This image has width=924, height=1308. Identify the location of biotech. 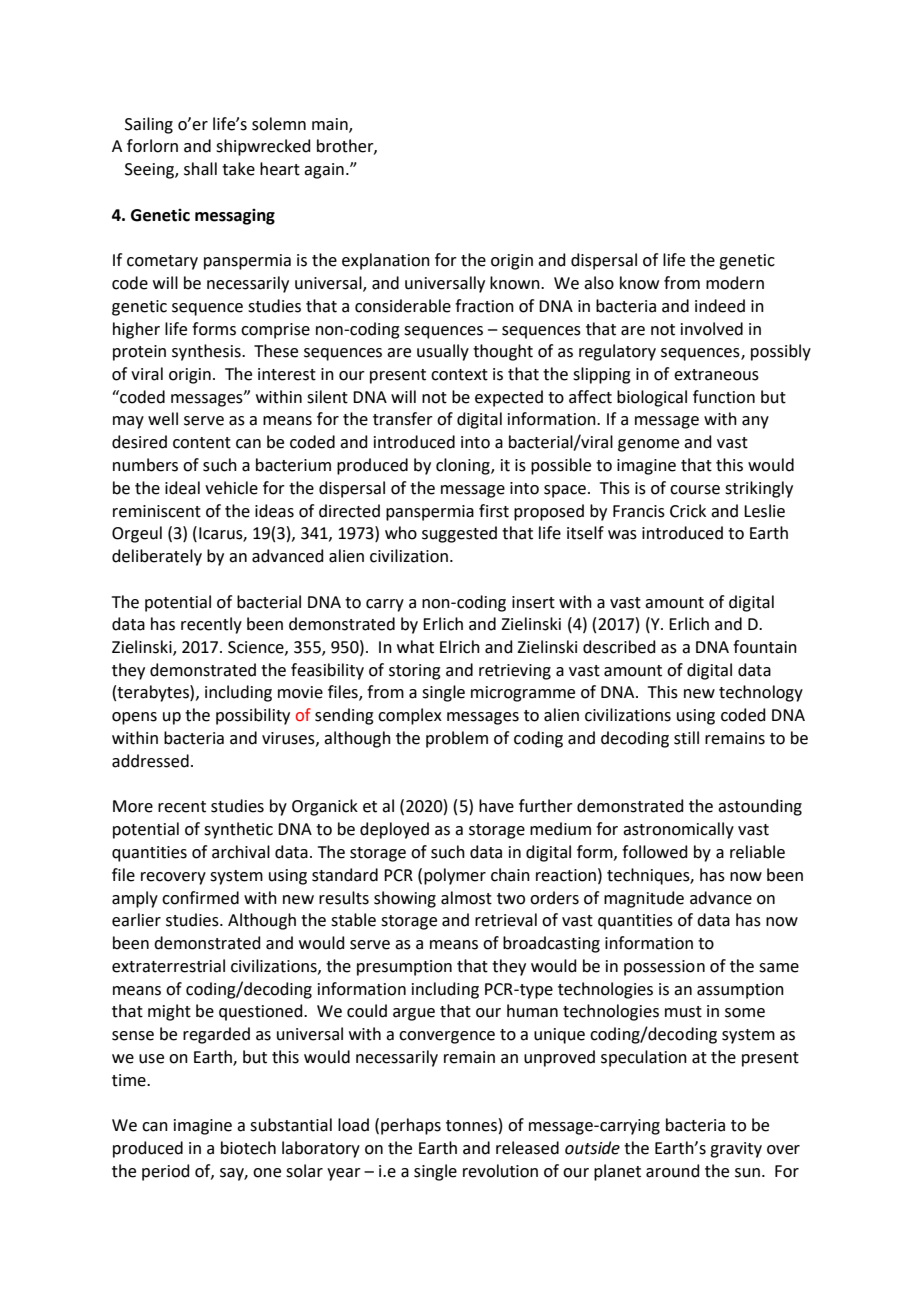
(248, 1148).
